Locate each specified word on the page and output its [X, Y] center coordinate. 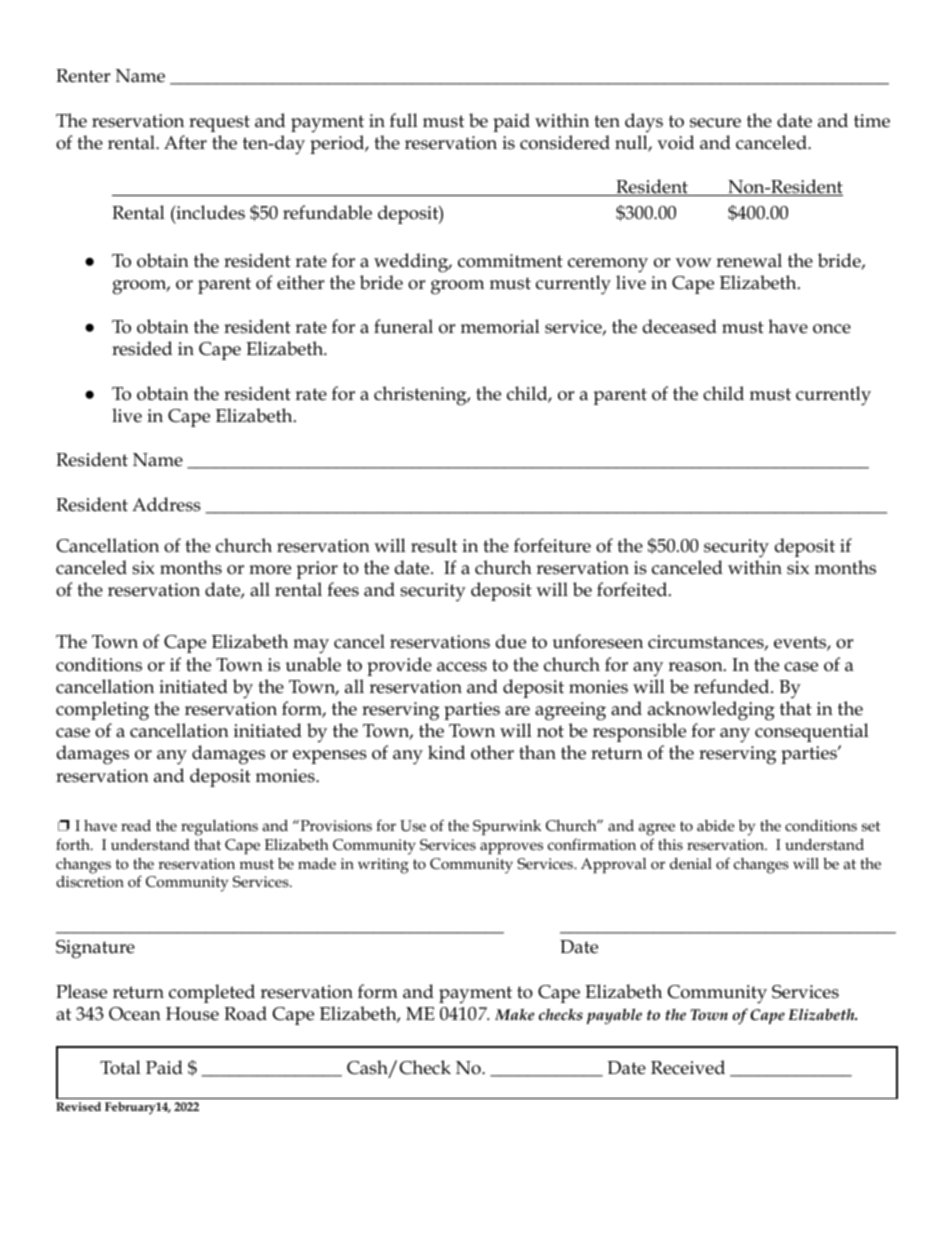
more [270, 570]
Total [120, 1067]
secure [715, 123]
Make [514, 1014]
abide [716, 825]
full [404, 120]
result [434, 545]
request [219, 123]
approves [511, 848]
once [832, 329]
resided [142, 348]
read [136, 825]
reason [696, 667]
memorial [500, 326]
